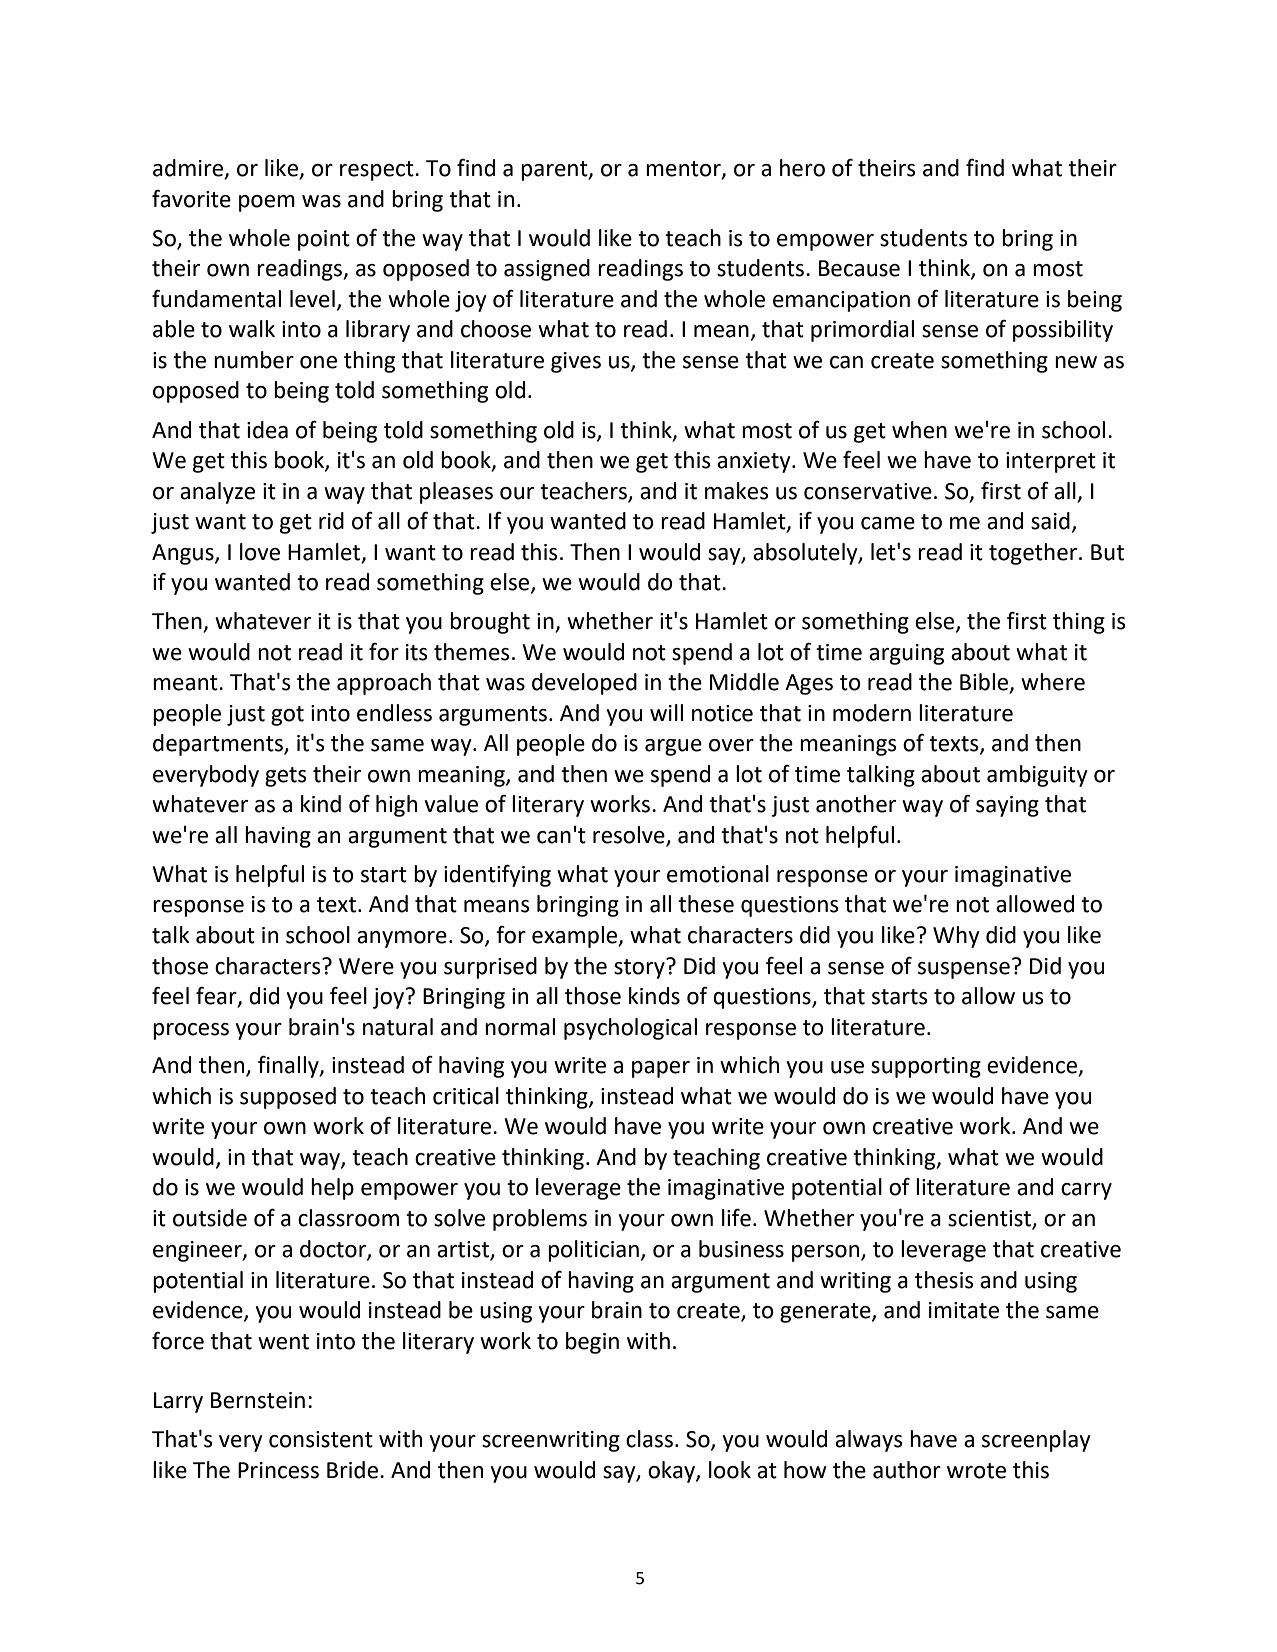  I want to click on consistent, so click(321, 1439).
